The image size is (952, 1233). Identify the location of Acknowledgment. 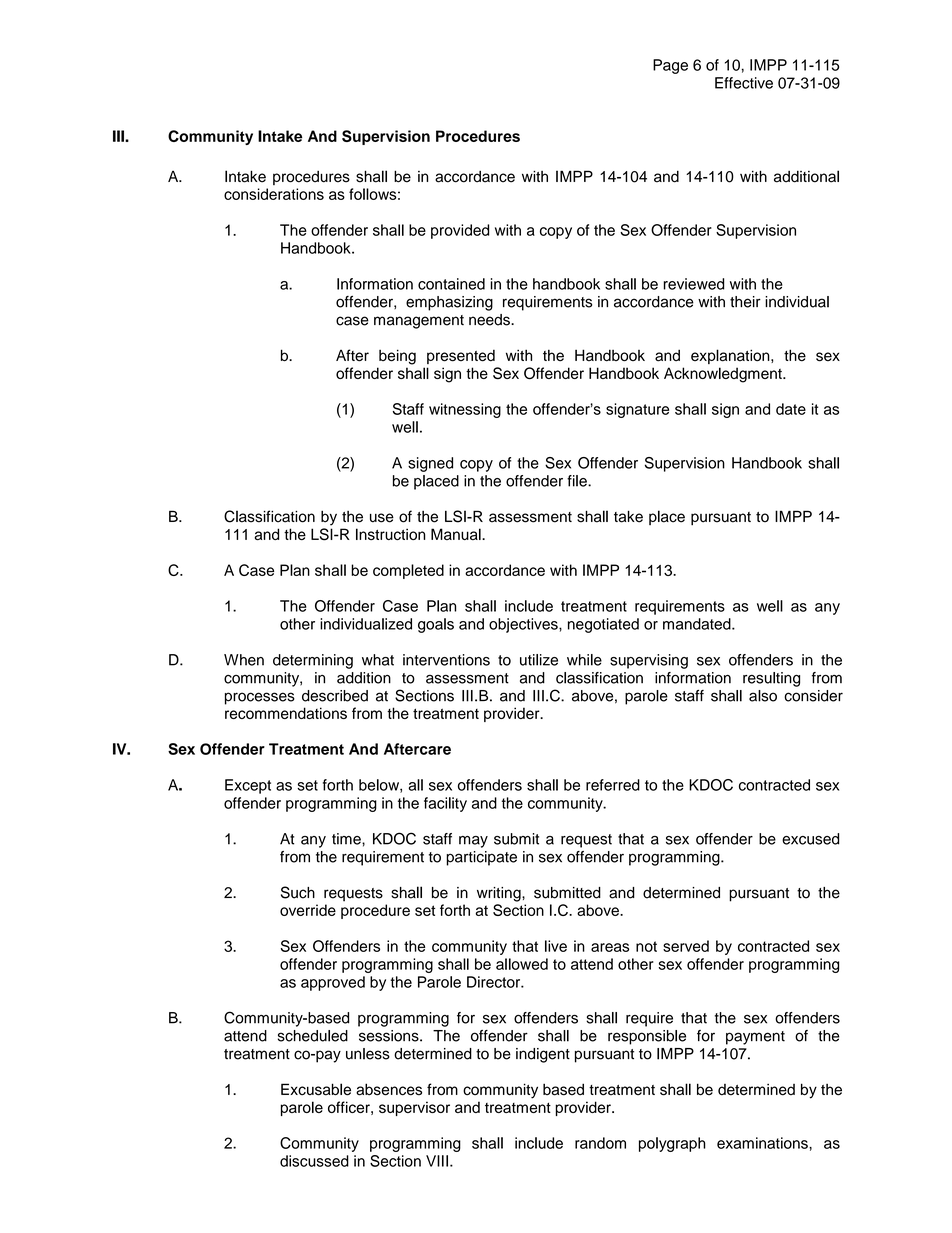
(724, 375).
